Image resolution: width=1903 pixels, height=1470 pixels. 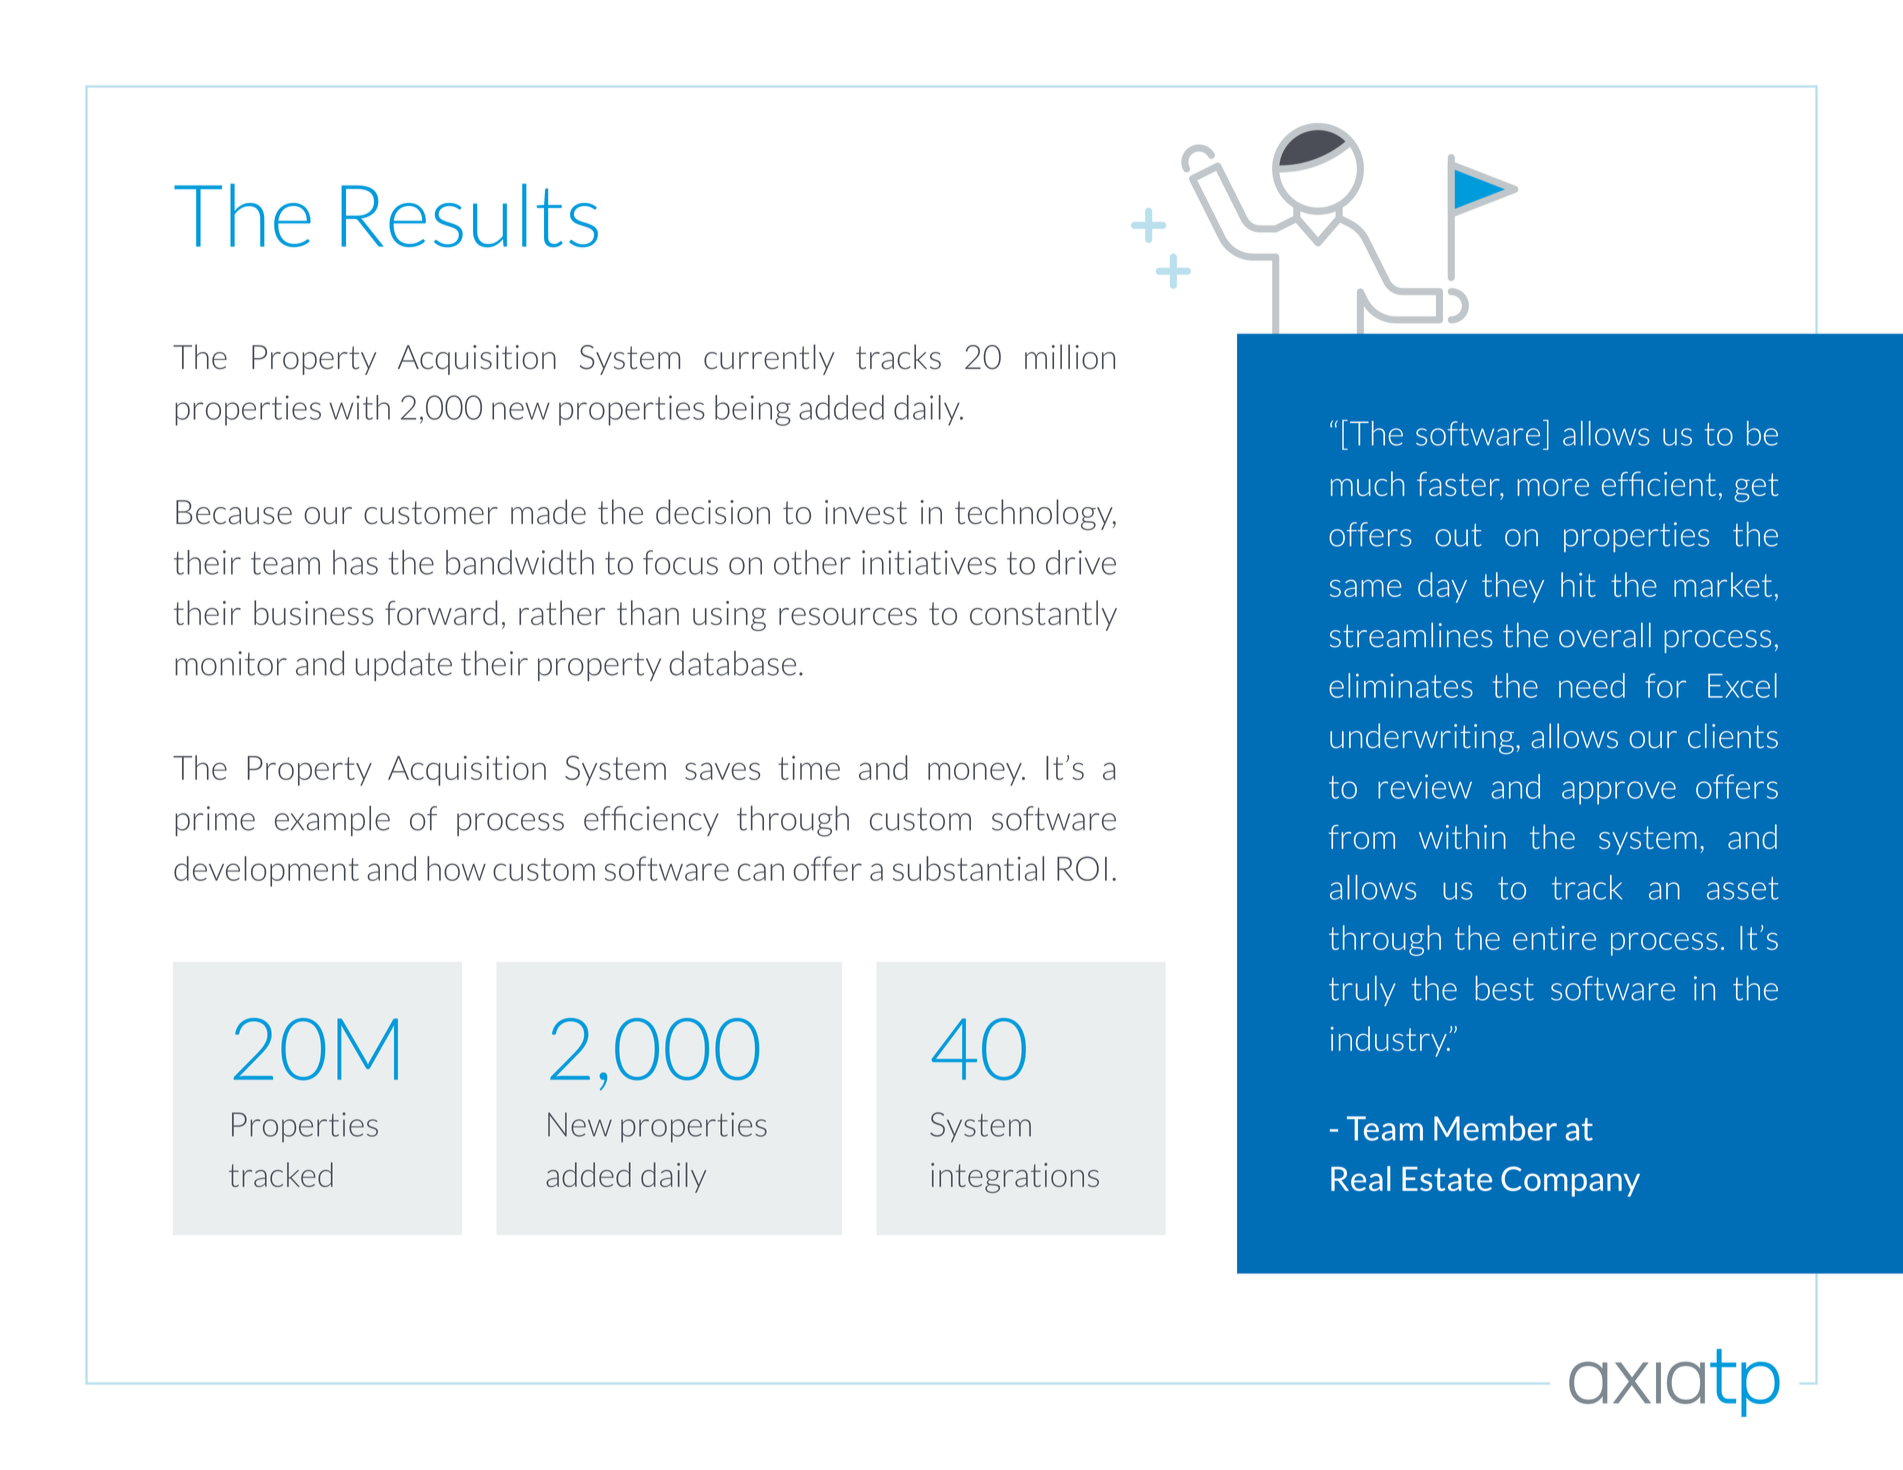 I want to click on need, so click(x=1592, y=685).
